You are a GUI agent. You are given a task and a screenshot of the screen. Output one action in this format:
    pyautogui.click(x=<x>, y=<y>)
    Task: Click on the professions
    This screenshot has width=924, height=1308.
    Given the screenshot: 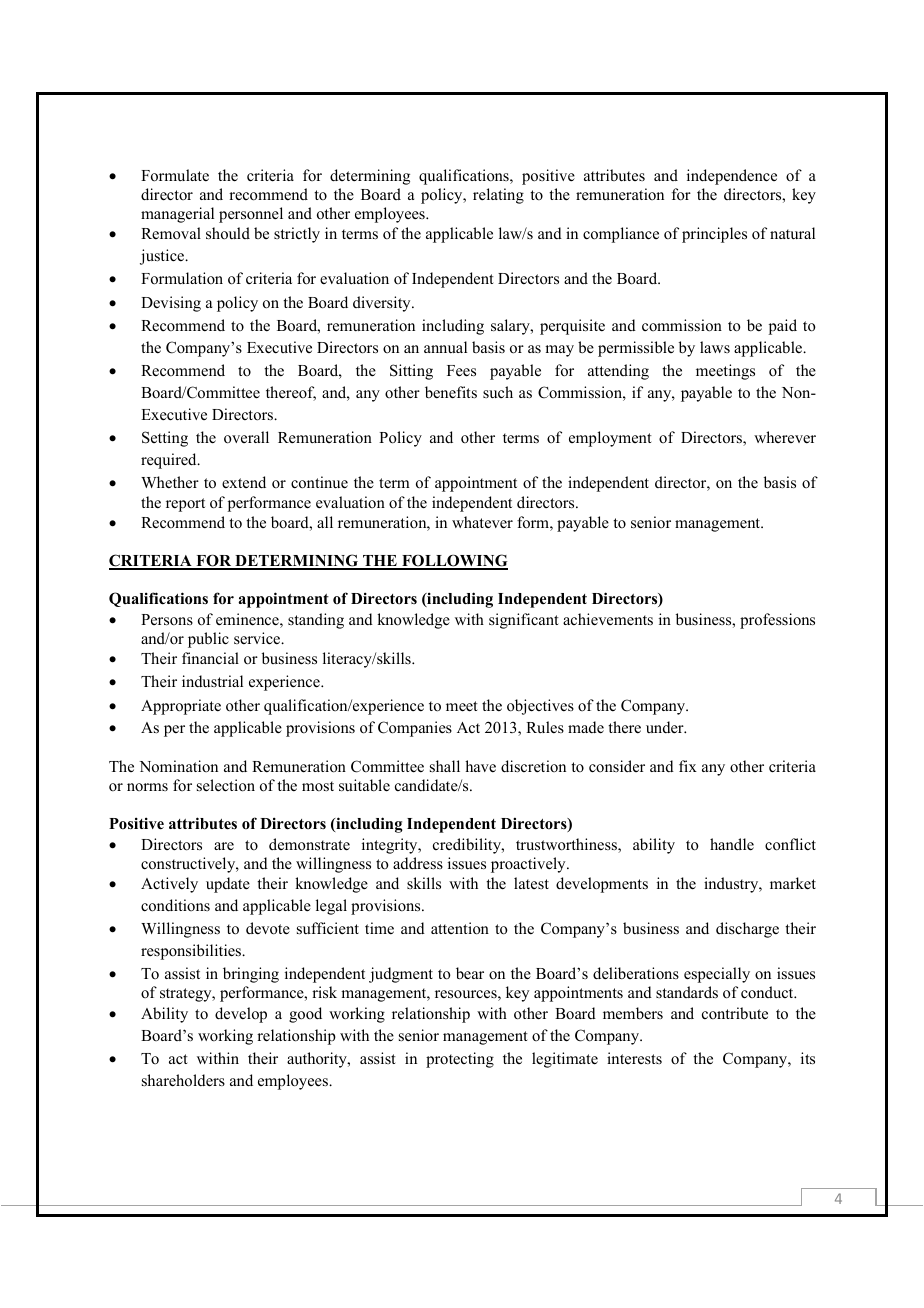 What is the action you would take?
    pyautogui.click(x=777, y=621)
